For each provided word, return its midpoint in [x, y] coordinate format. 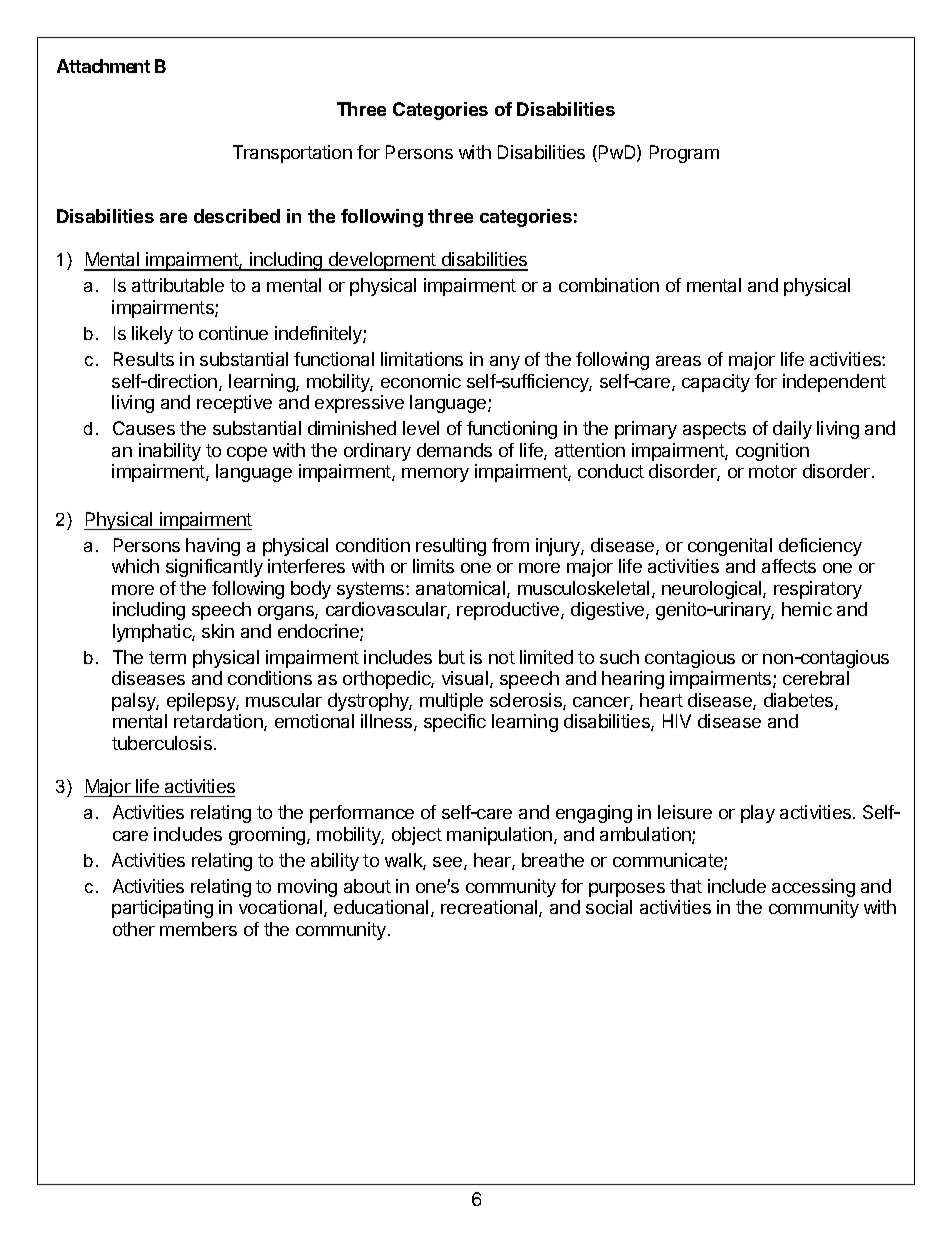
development [382, 261]
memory [435, 475]
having [213, 547]
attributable [178, 285]
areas [678, 361]
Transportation [292, 154]
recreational [490, 908]
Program [684, 154]
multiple [451, 702]
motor [773, 471]
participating [162, 909]
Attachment [103, 66]
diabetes [800, 701]
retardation [219, 722]
